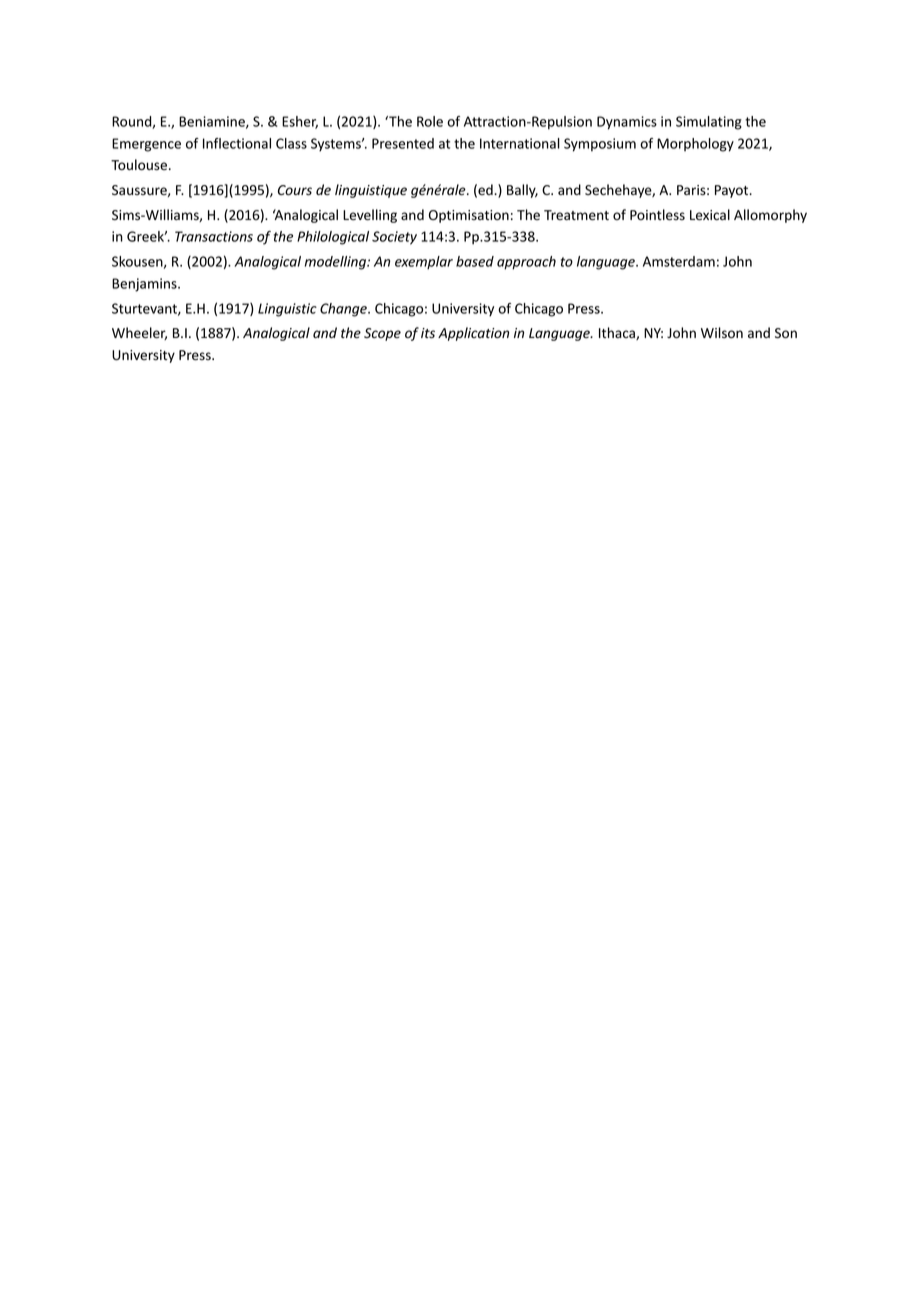 Image resolution: width=924 pixels, height=1307 pixels. Describe the element at coordinates (522, 191) in the page. I see `Bally` at that location.
